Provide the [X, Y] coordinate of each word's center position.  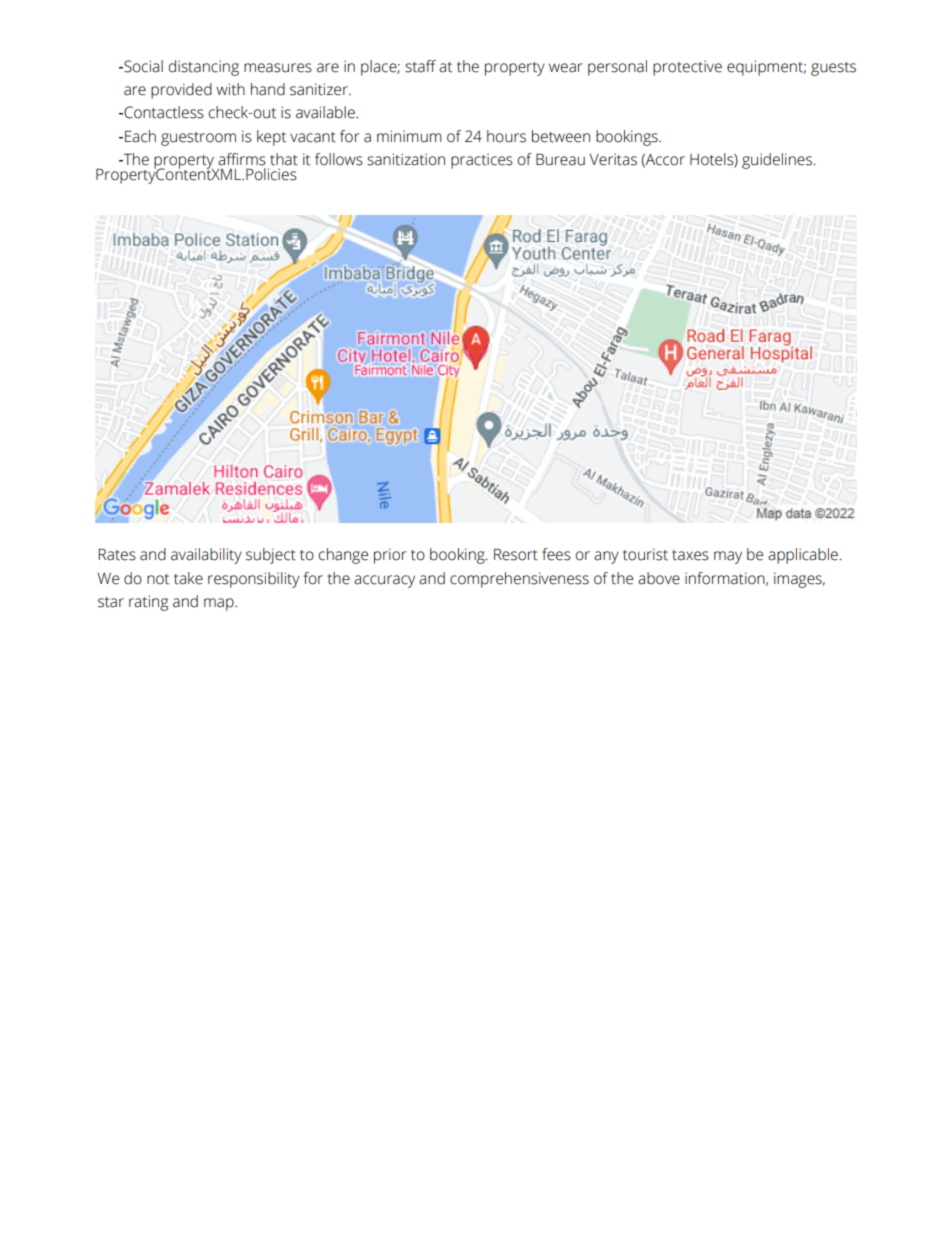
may [728, 557]
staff [420, 66]
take [188, 578]
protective [687, 68]
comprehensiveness [519, 580]
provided [181, 91]
